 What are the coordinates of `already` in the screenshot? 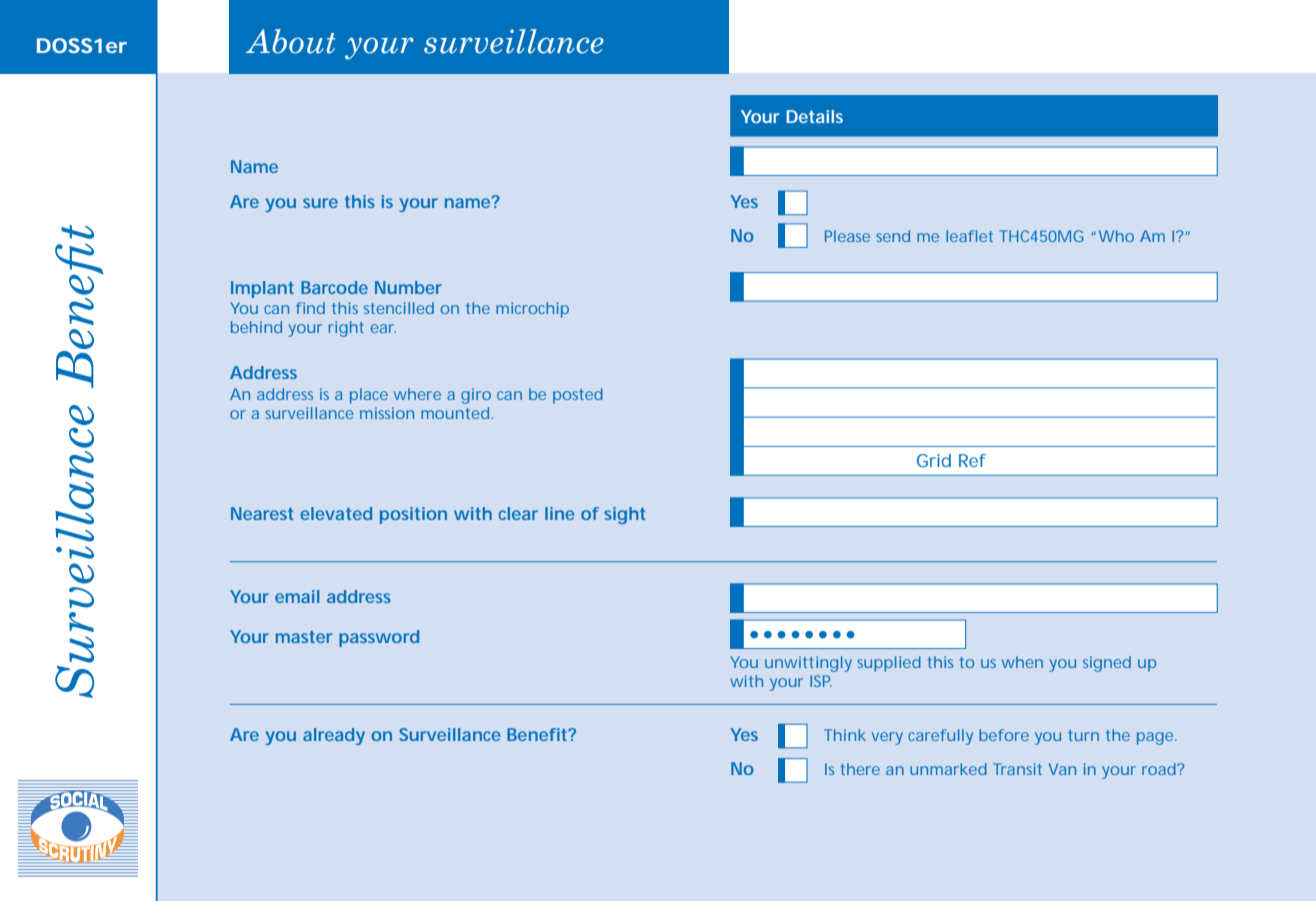 It's located at (334, 736).
